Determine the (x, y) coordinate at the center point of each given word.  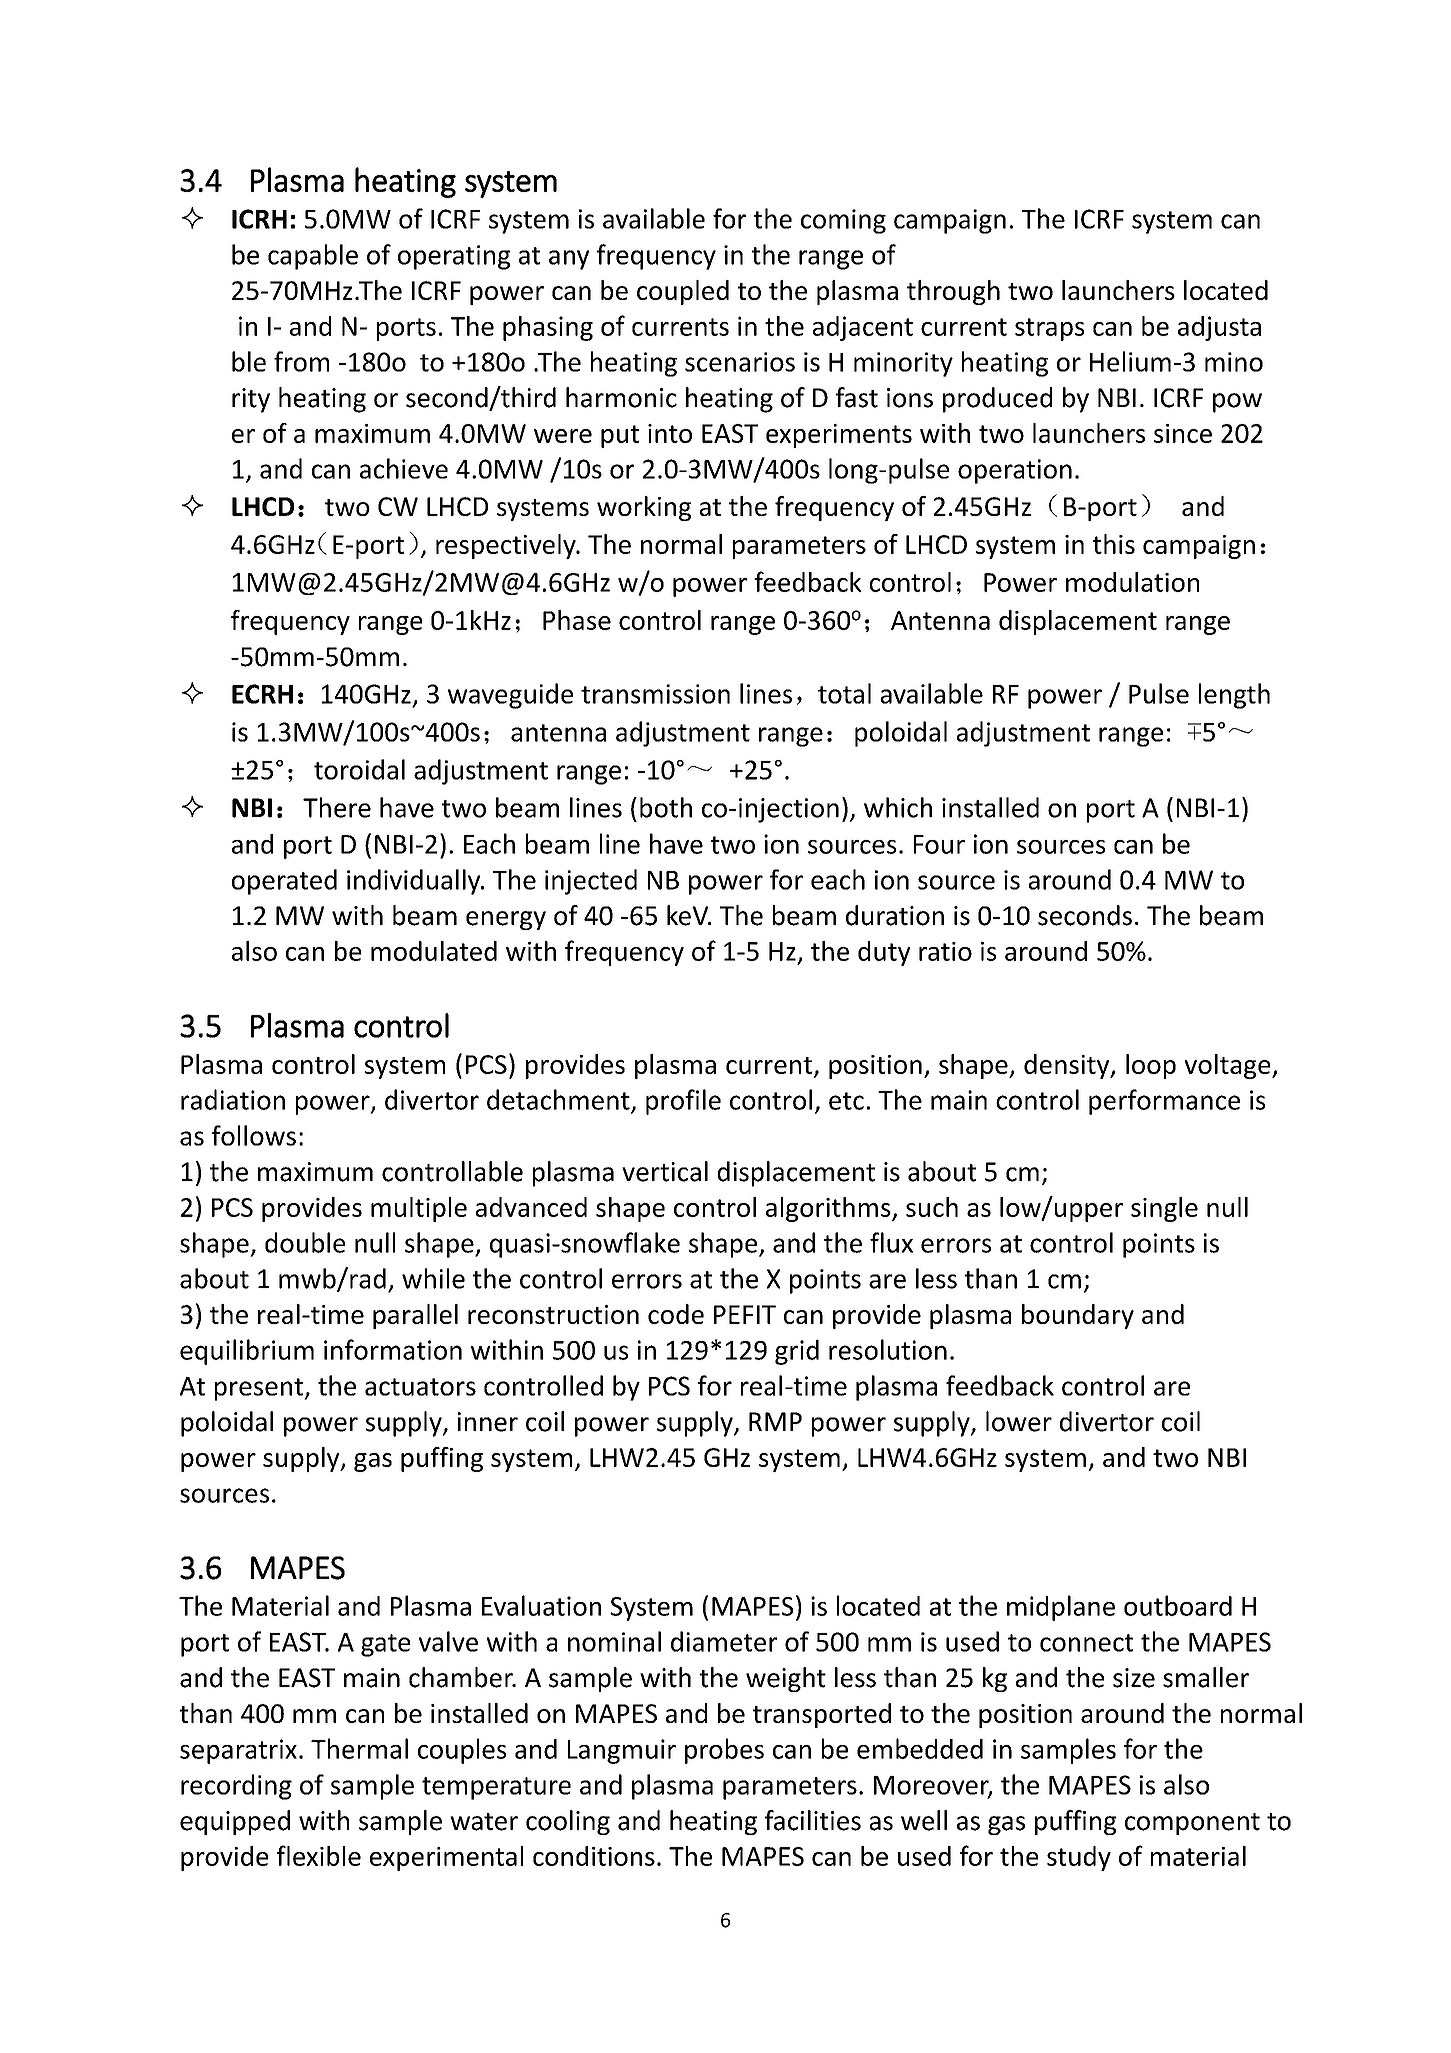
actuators (420, 1387)
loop (1151, 1066)
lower (1019, 1421)
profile (683, 1102)
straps (1049, 329)
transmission (655, 694)
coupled (683, 292)
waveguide (510, 696)
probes (724, 1751)
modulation (1132, 582)
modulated (434, 951)
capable (313, 257)
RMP (775, 1421)
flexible (319, 1855)
